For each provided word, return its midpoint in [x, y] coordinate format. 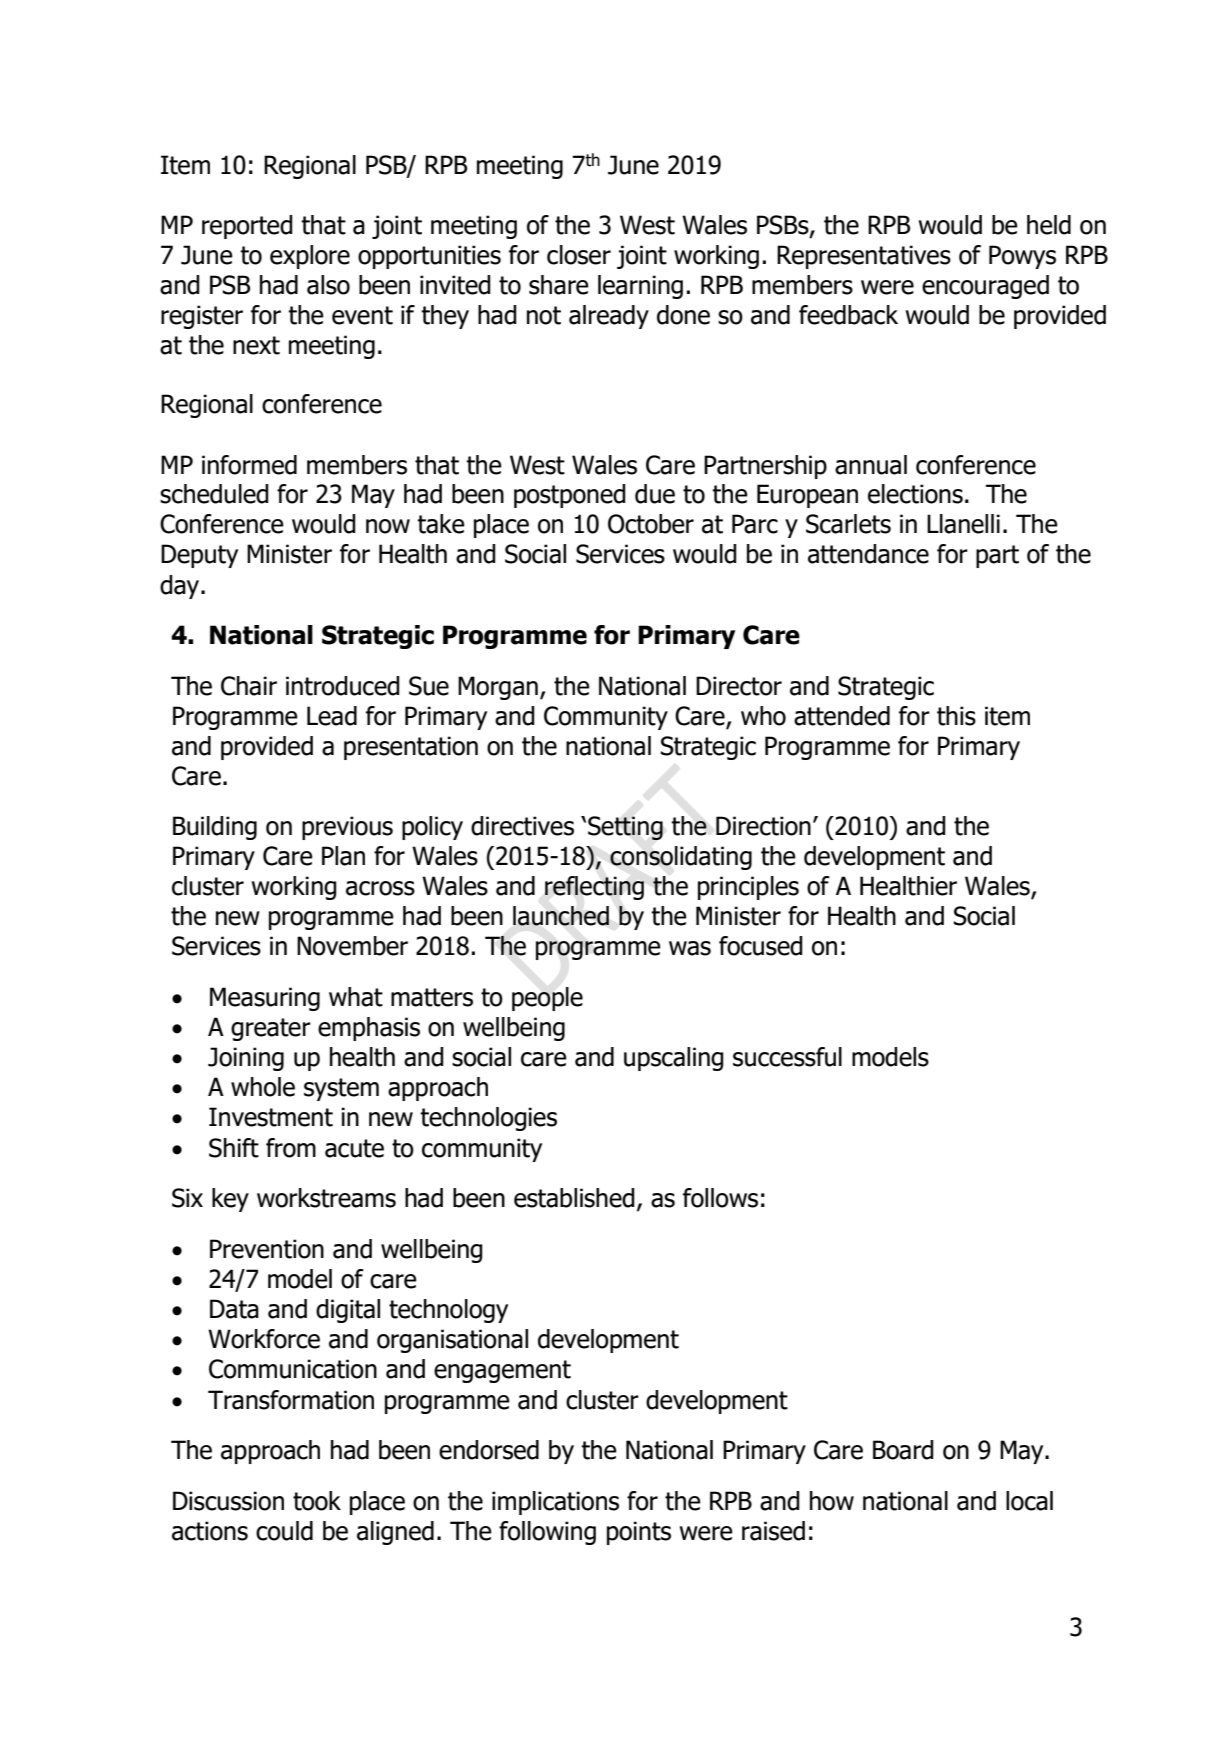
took [317, 1501]
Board [903, 1450]
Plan [343, 856]
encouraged [985, 287]
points [639, 1533]
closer [579, 255]
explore [310, 257]
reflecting [594, 888]
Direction [763, 826]
